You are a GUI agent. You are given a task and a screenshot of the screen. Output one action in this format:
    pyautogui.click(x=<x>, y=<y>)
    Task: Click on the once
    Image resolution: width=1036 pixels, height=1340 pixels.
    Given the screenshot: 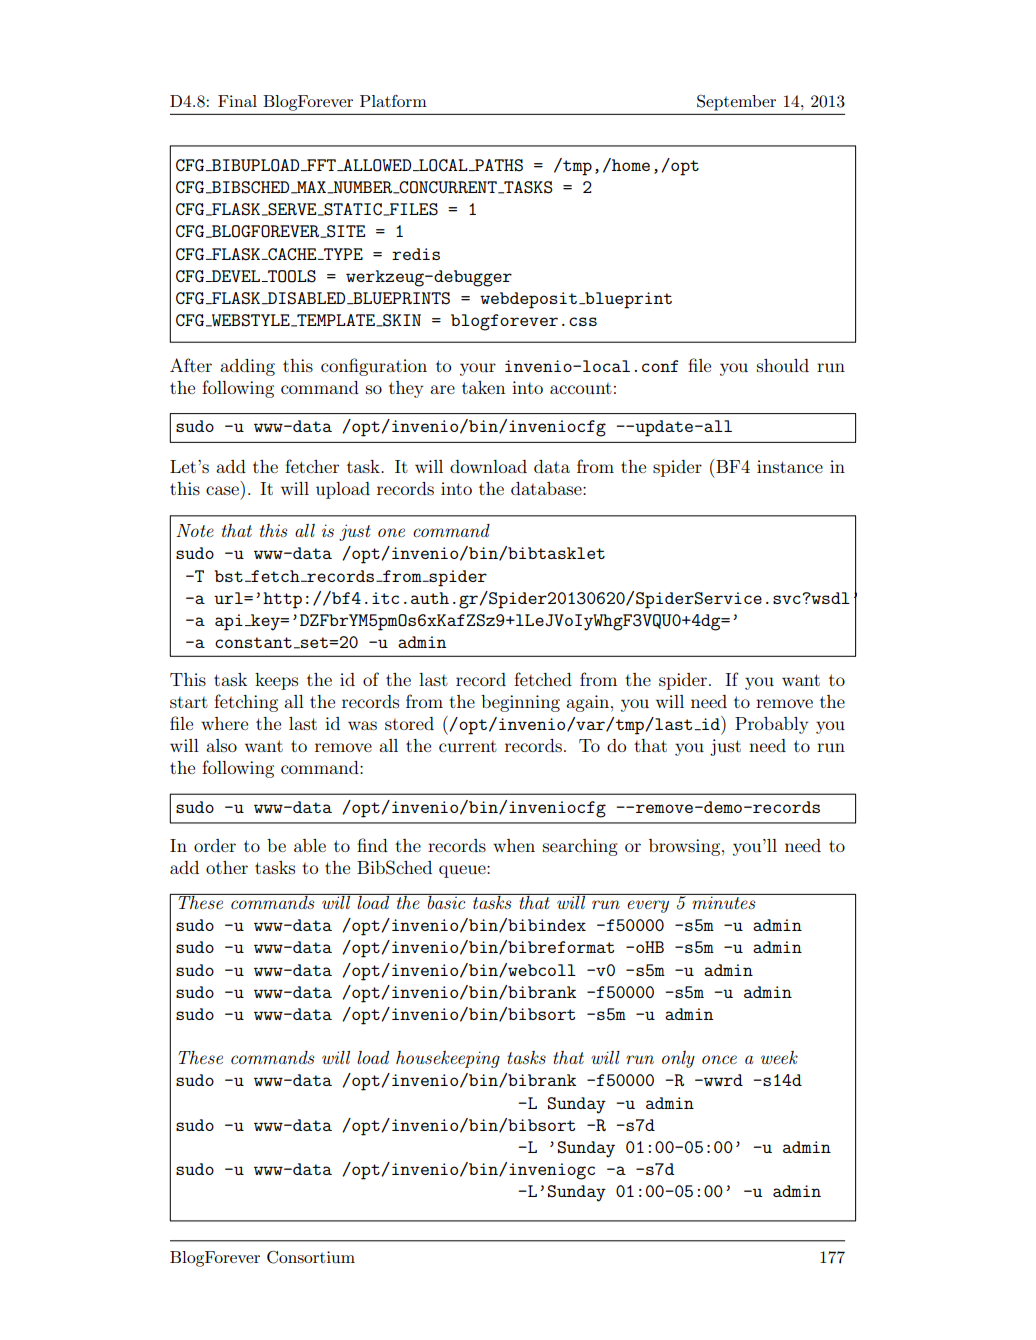 What is the action you would take?
    pyautogui.click(x=719, y=1059)
